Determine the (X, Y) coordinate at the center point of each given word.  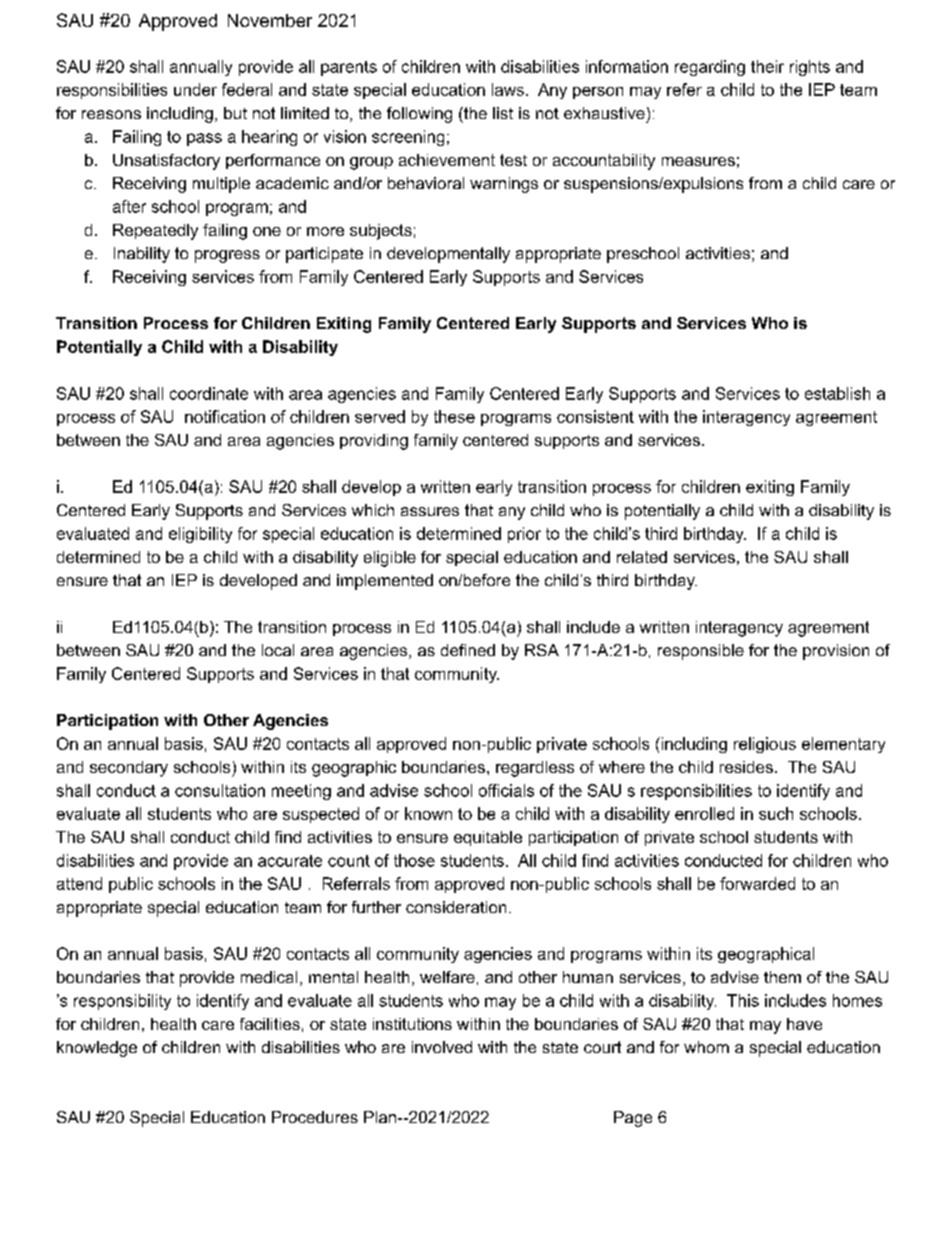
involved (442, 1047)
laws (508, 89)
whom (706, 1047)
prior (524, 535)
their (767, 66)
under (195, 89)
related (642, 557)
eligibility (200, 535)
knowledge (97, 1049)
